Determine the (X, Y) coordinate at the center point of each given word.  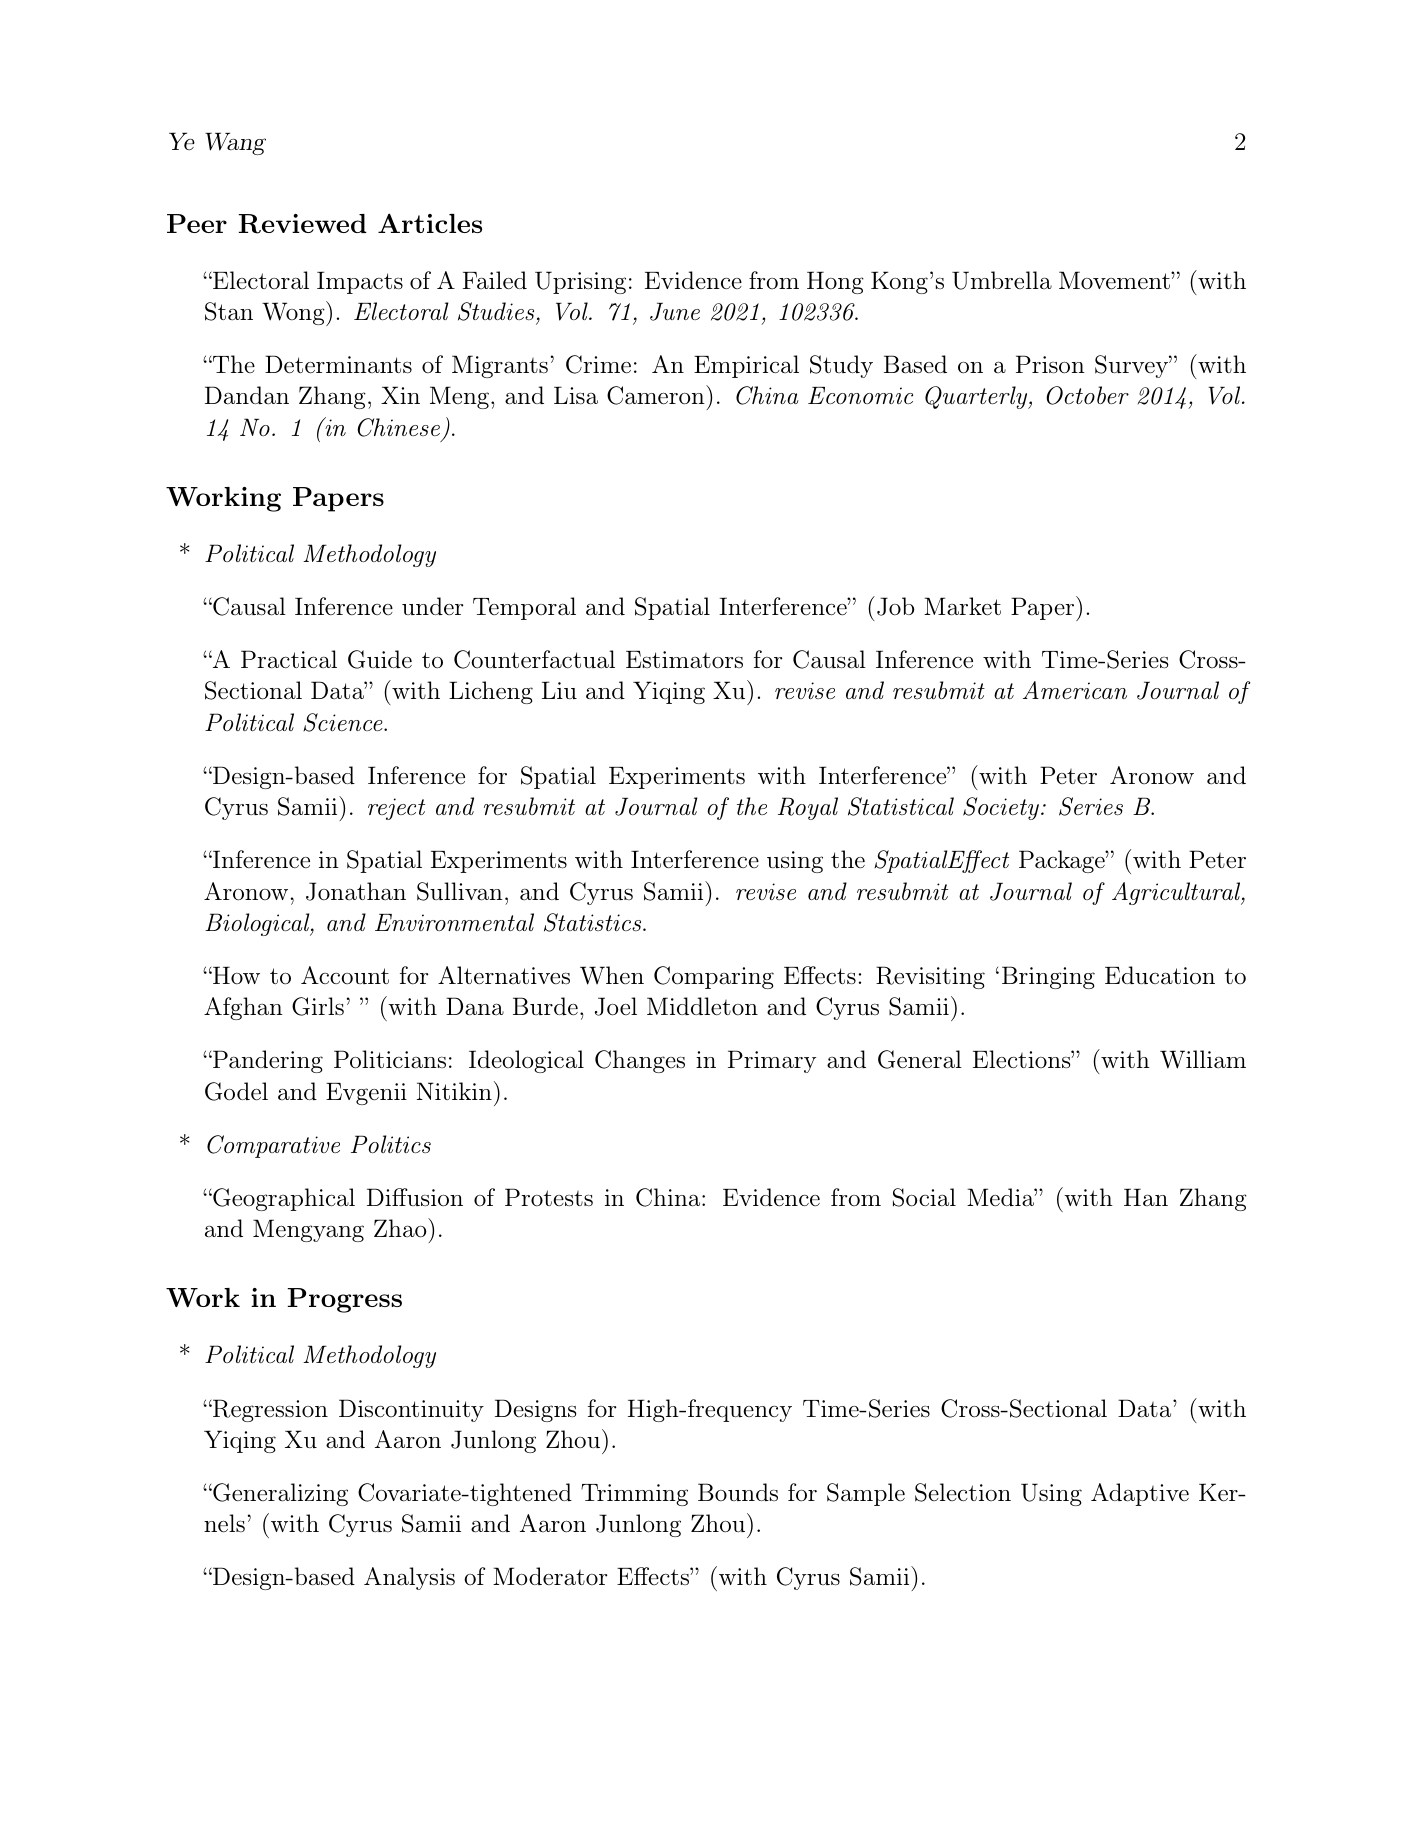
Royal (808, 808)
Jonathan (356, 891)
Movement (1115, 280)
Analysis (409, 1578)
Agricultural (1177, 893)
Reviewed (302, 224)
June (675, 311)
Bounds (738, 1492)
